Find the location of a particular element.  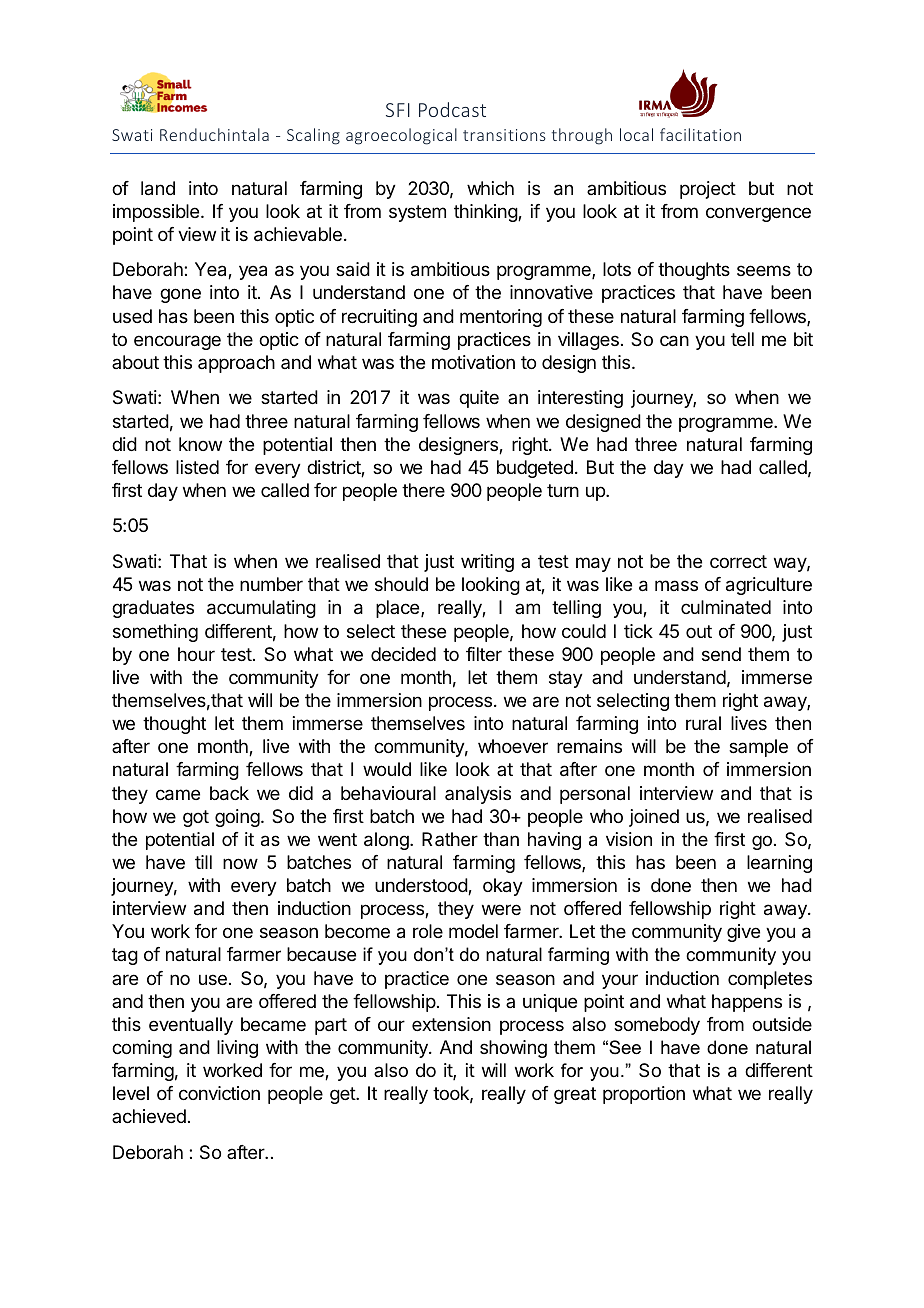

conviction is located at coordinates (219, 1093).
